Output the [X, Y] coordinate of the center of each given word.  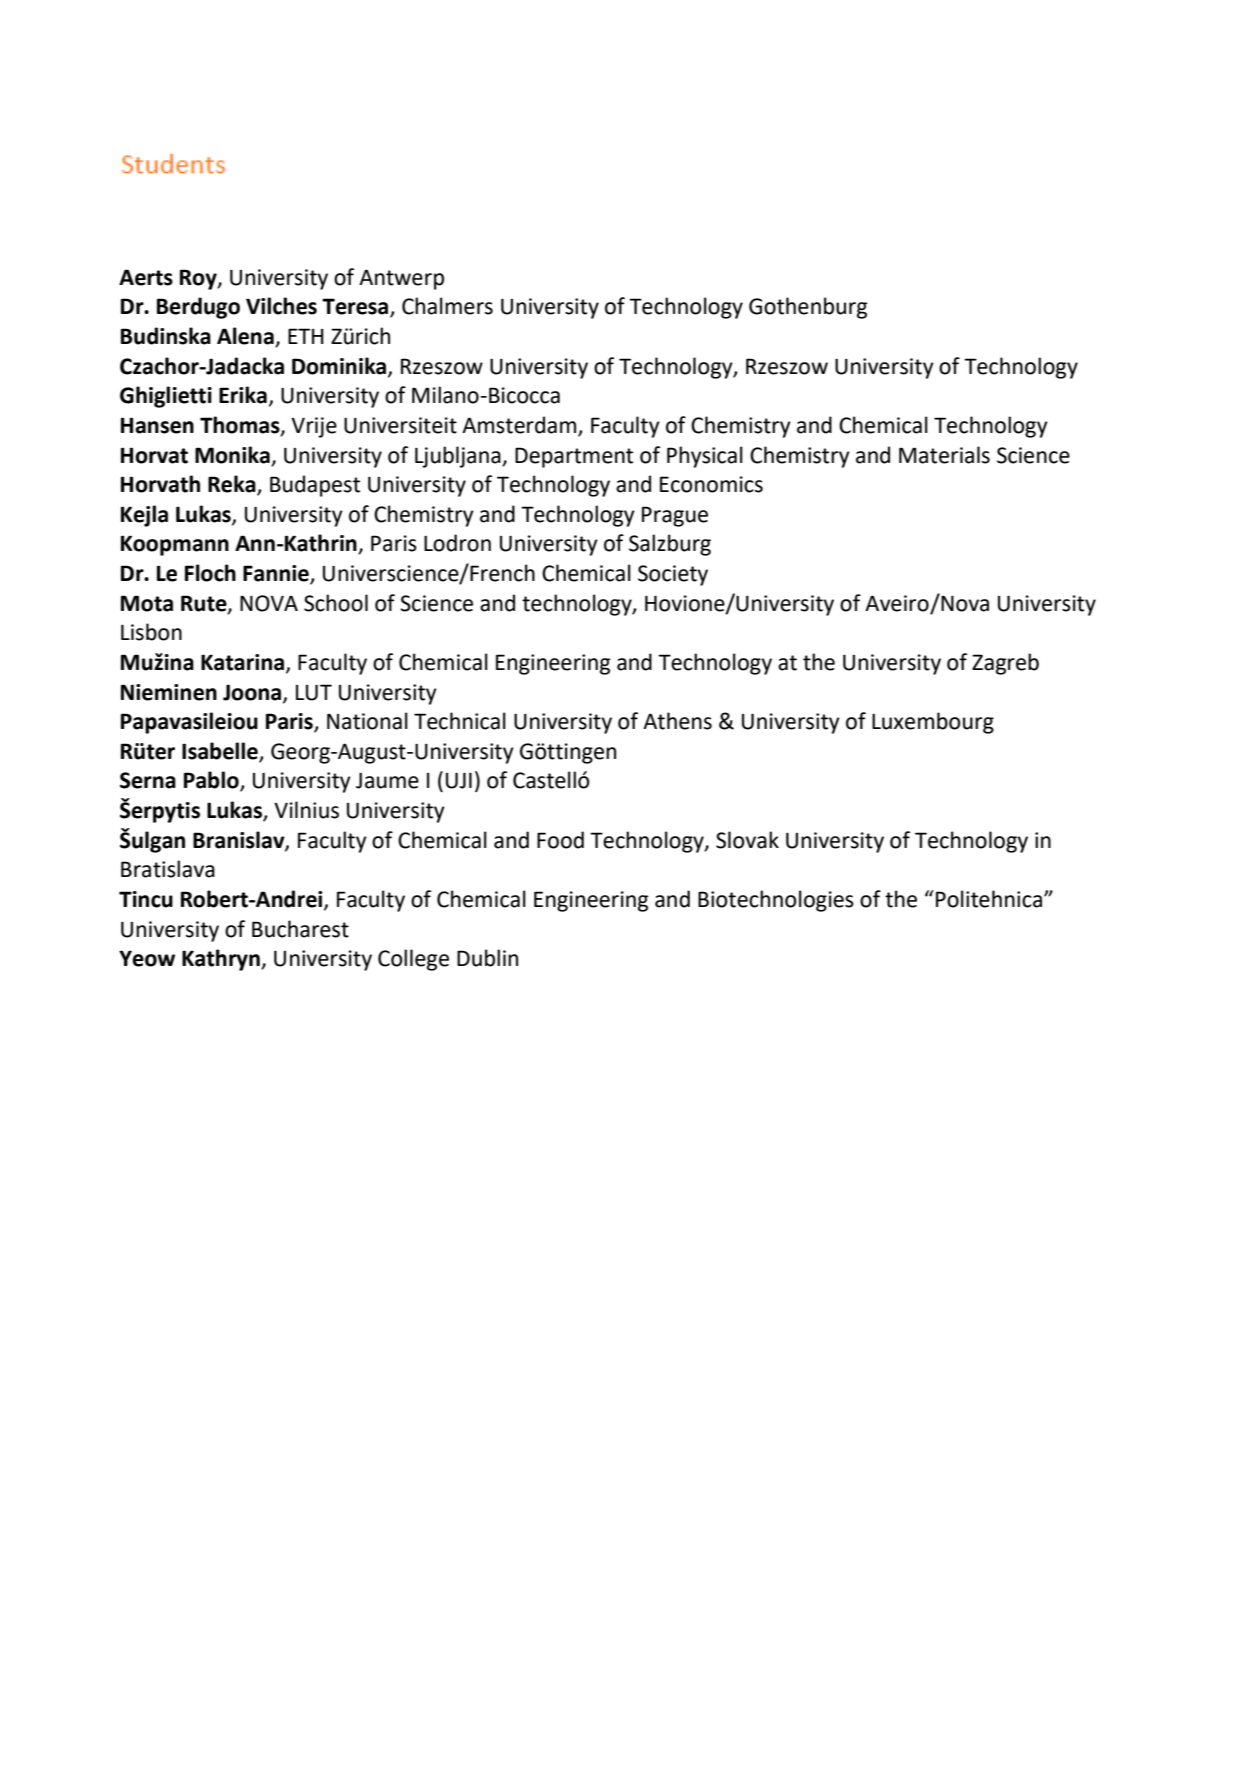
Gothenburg [808, 308]
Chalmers [447, 306]
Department [574, 457]
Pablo [212, 781]
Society [673, 575]
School [336, 603]
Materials [944, 455]
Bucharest [300, 929]
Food [560, 840]
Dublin [487, 958]
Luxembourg [933, 723]
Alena [246, 337]
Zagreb [1005, 664]
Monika [232, 455]
